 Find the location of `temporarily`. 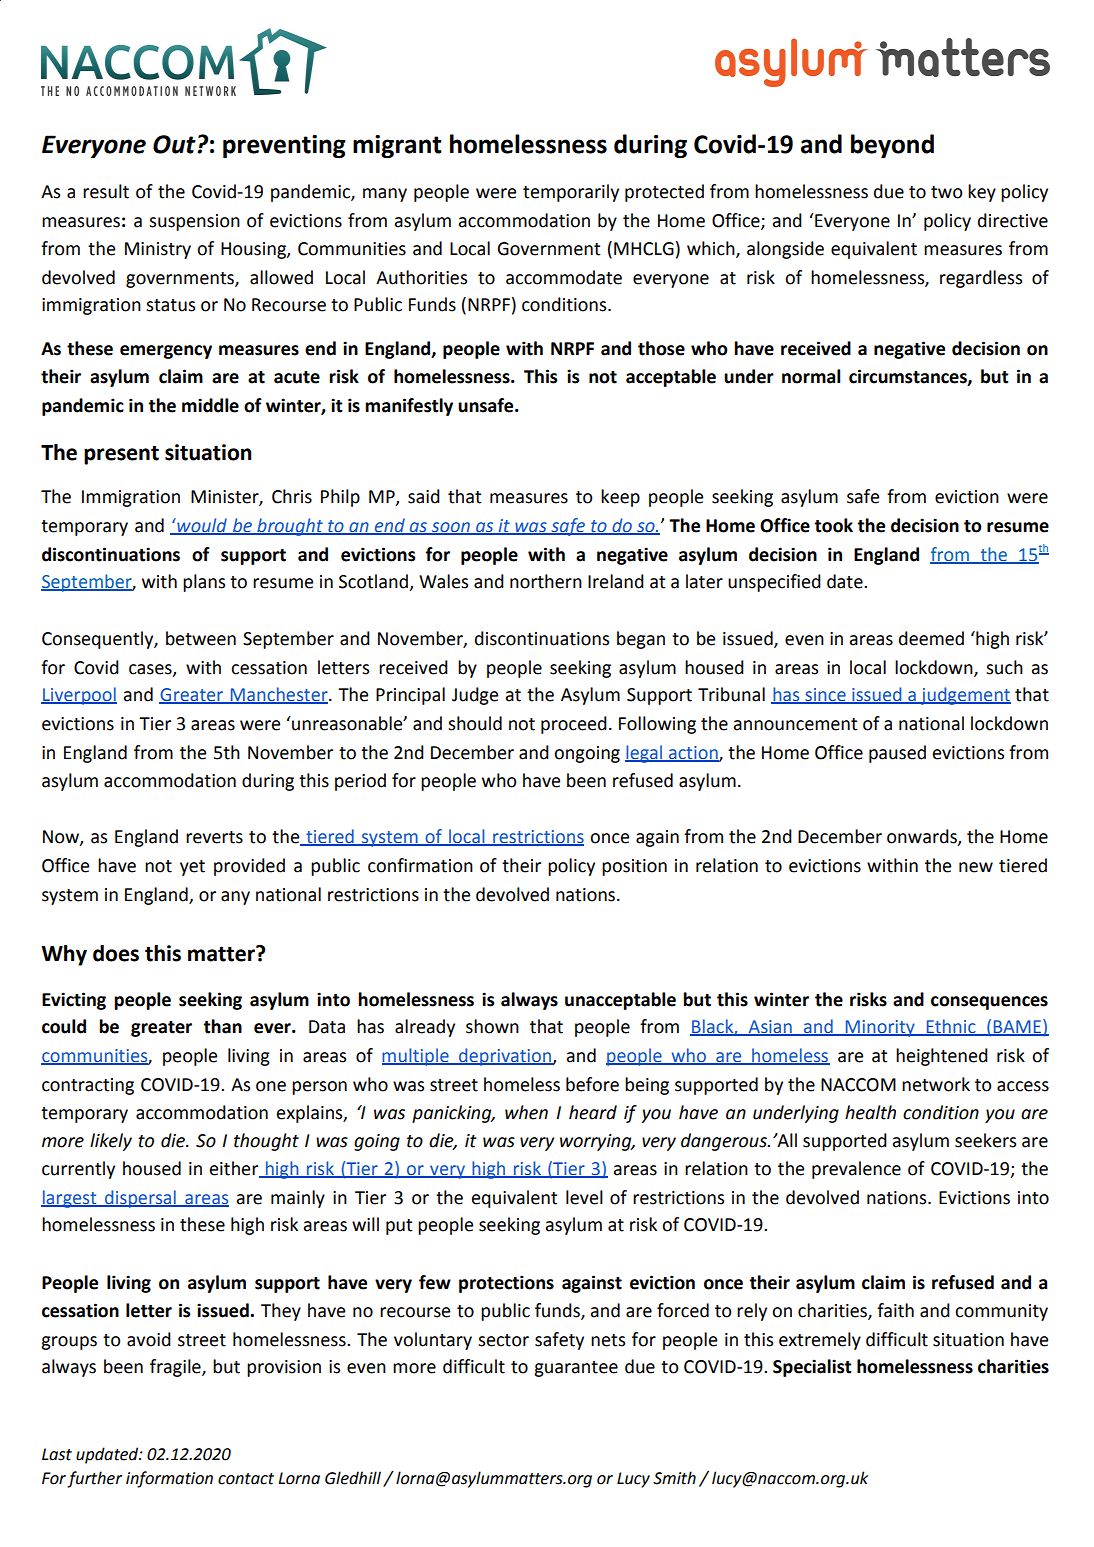

temporarily is located at coordinates (571, 193).
